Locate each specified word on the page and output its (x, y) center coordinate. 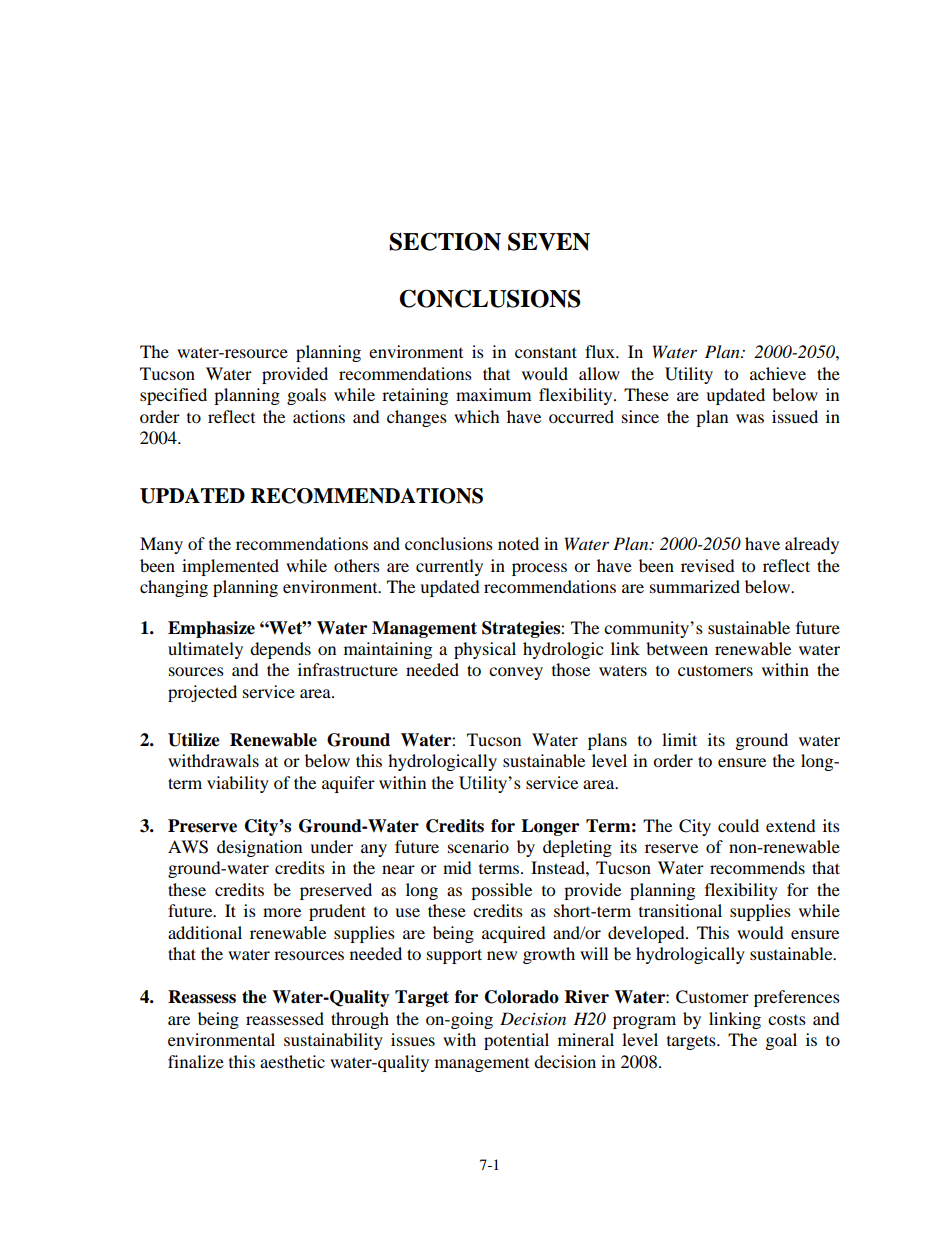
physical (485, 650)
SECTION (445, 241)
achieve (778, 373)
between (677, 648)
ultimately (205, 650)
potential (516, 1041)
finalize (196, 1061)
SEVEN (549, 241)
